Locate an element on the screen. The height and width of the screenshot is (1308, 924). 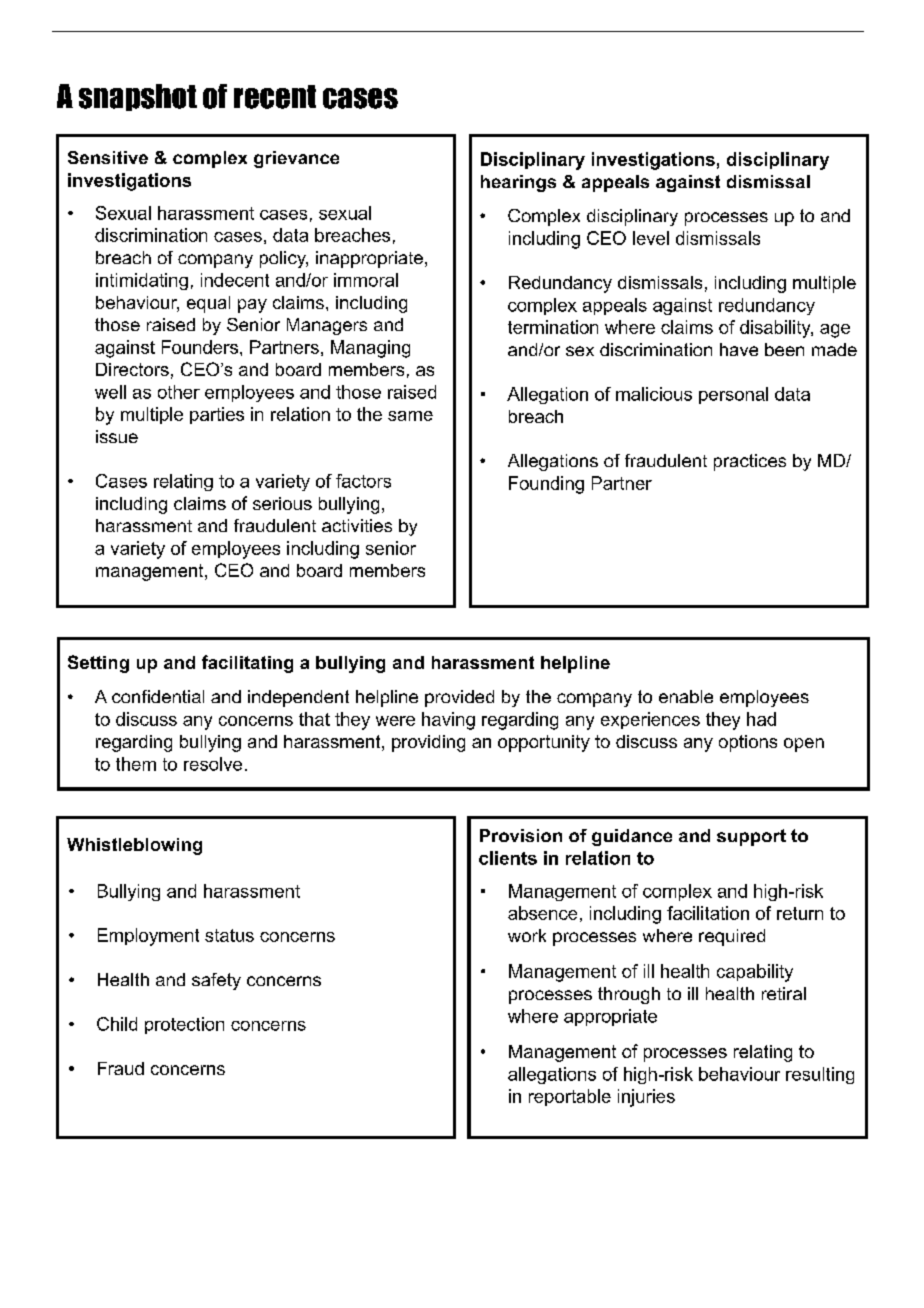
Provision is located at coordinates (521, 835).
